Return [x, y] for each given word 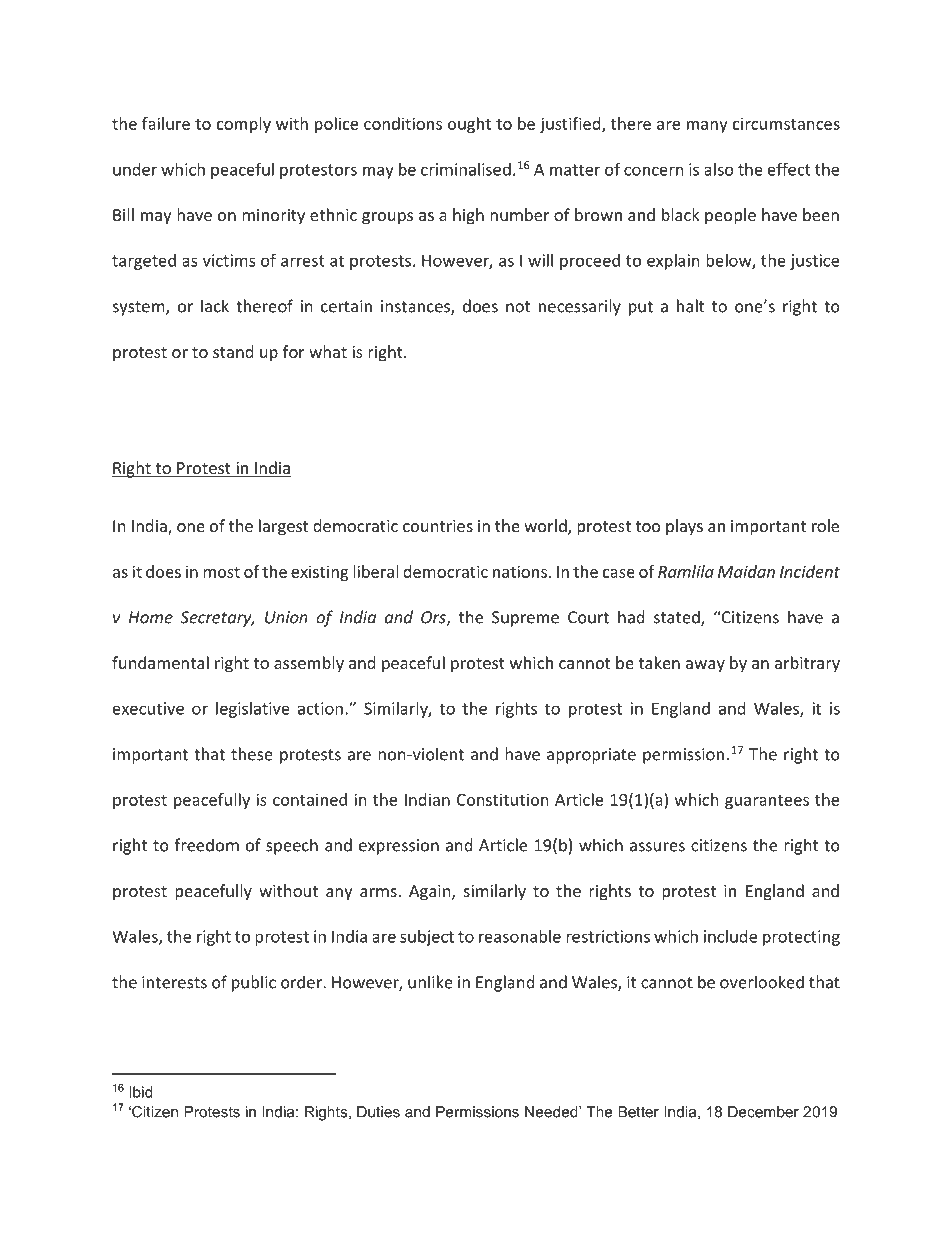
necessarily [580, 307]
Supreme [525, 619]
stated [678, 618]
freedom [206, 845]
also [719, 169]
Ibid [141, 1092]
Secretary [217, 619]
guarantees [767, 802]
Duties [378, 1112]
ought [469, 125]
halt [690, 306]
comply [244, 125]
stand [233, 351]
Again [431, 893]
